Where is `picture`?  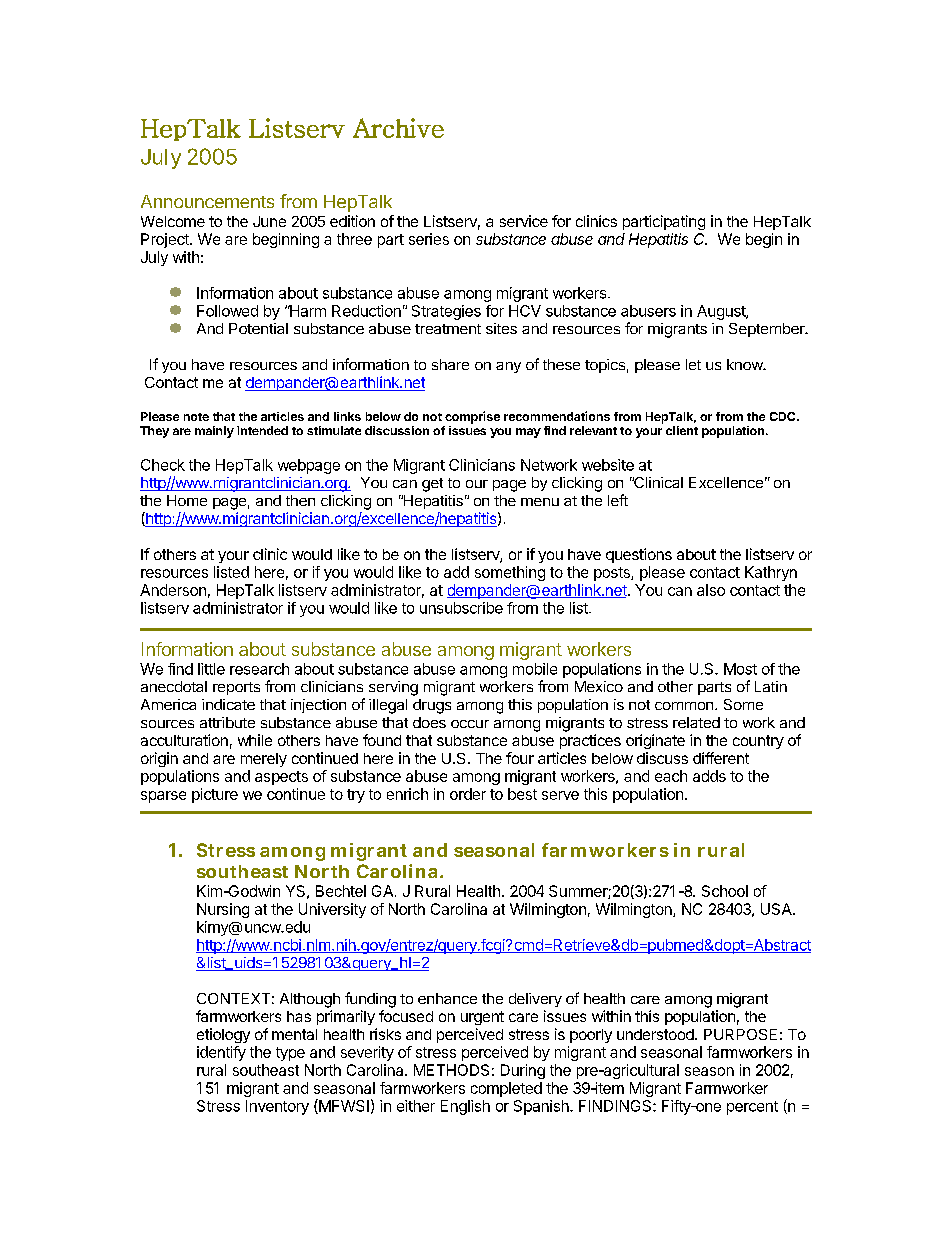 picture is located at coordinates (215, 795).
